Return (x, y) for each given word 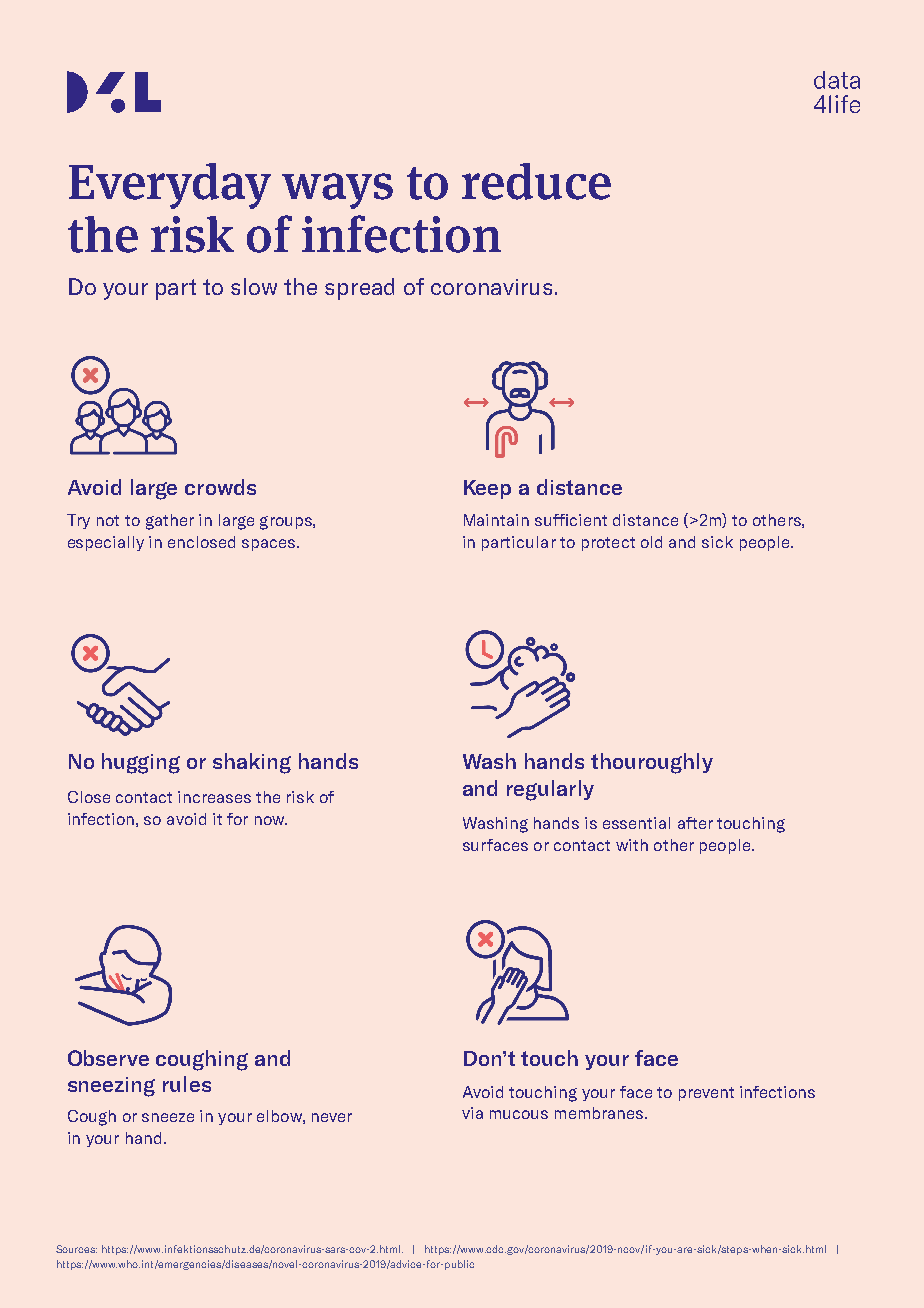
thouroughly (652, 763)
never (332, 1117)
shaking (252, 763)
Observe (108, 1058)
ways (337, 191)
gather (170, 522)
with (632, 845)
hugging (141, 763)
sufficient (571, 520)
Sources (76, 1249)
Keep (487, 489)
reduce (536, 181)
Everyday (170, 186)
